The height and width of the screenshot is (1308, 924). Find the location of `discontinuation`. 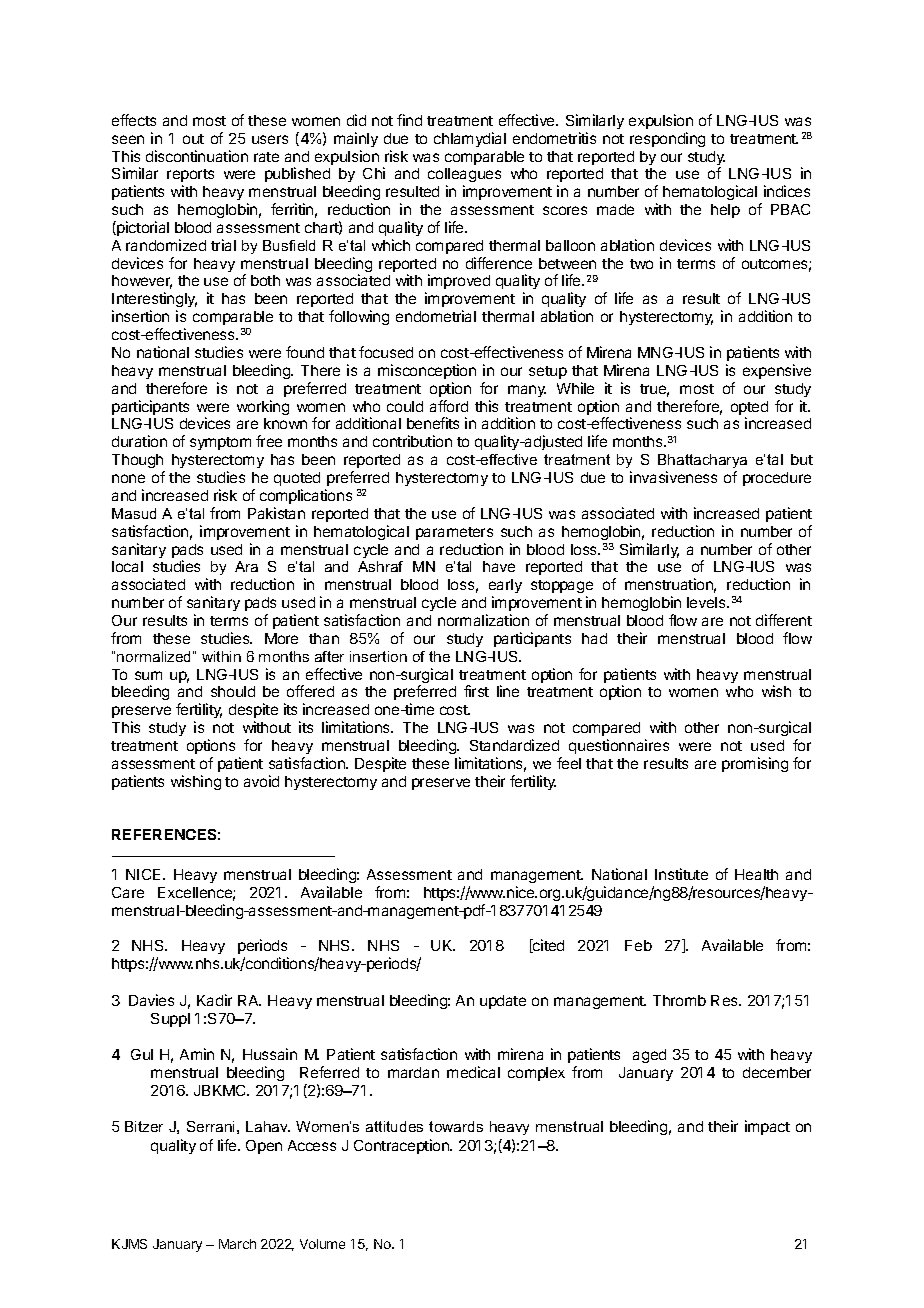

discontinuation is located at coordinates (197, 156).
